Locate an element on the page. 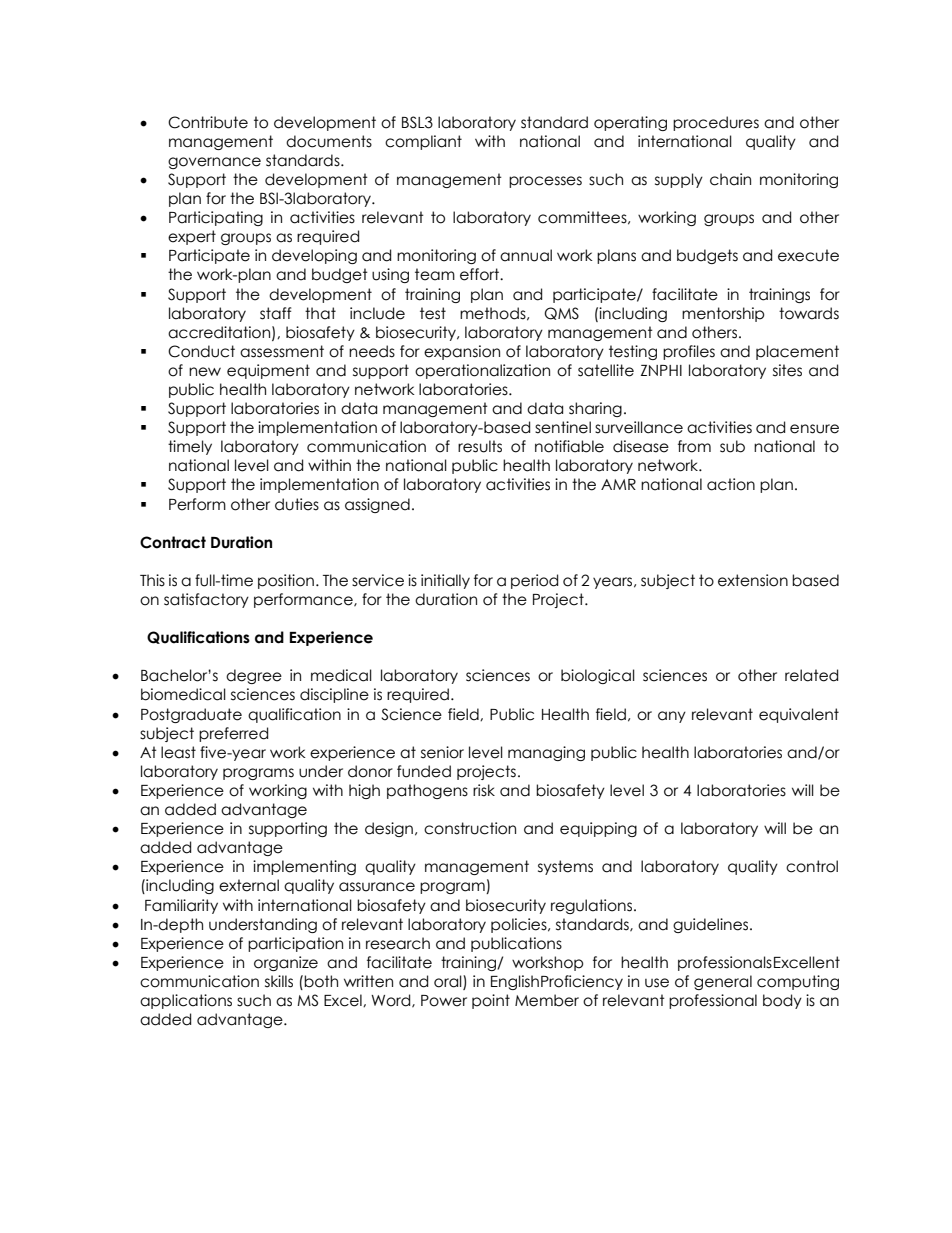  extension is located at coordinates (753, 580).
